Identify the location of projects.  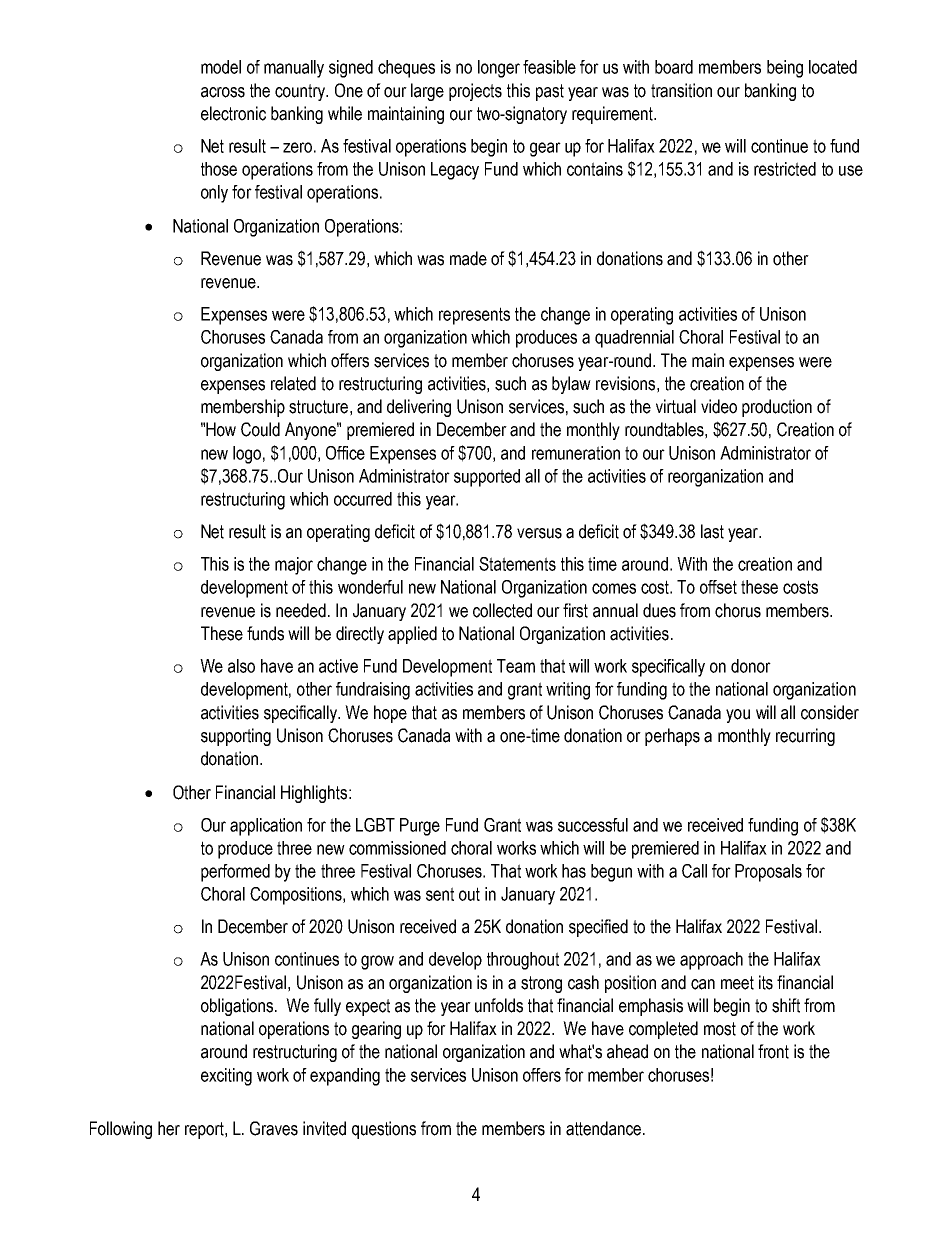
(475, 92).
